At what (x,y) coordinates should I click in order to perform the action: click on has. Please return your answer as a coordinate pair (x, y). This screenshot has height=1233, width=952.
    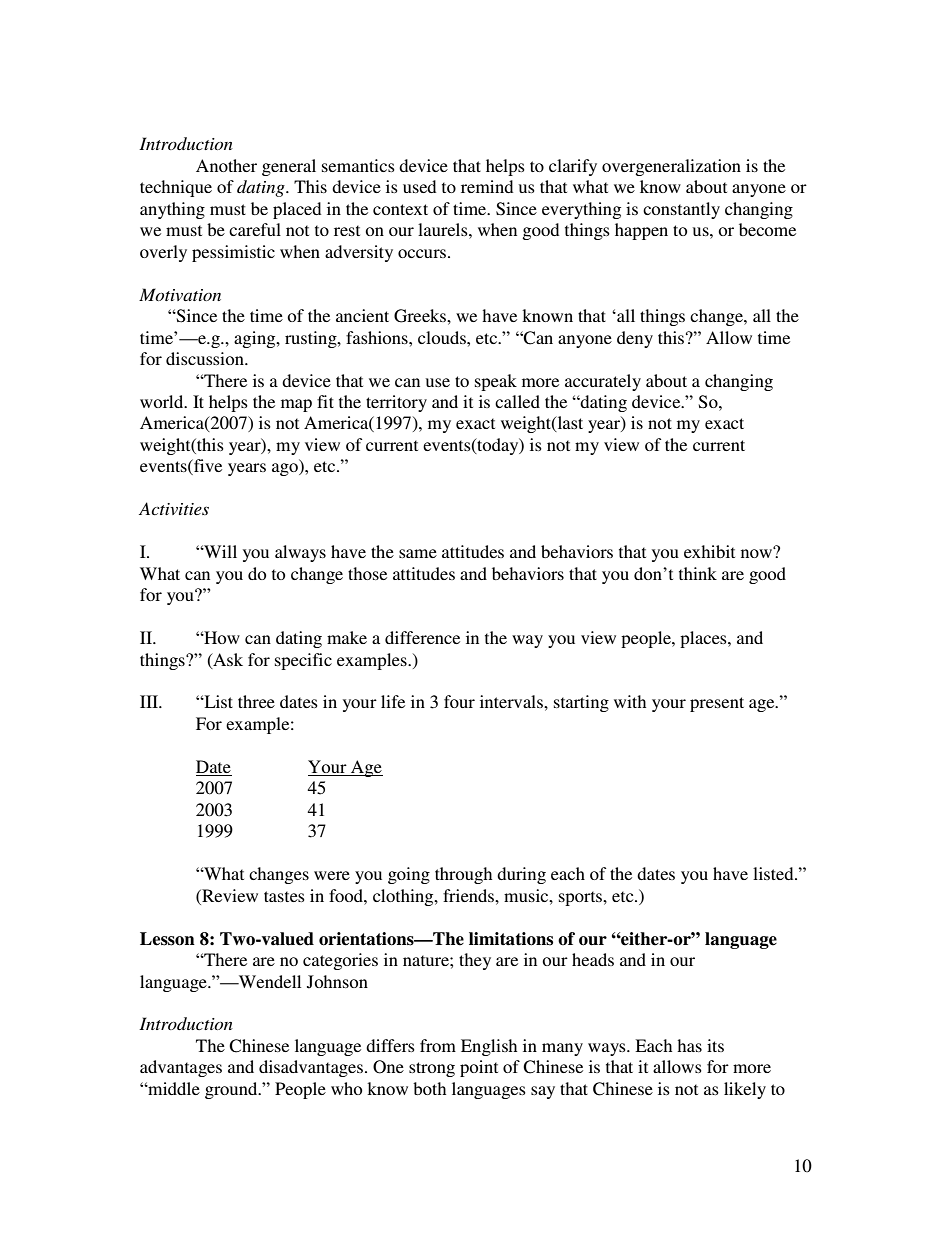
    Looking at the image, I should click on (689, 1045).
